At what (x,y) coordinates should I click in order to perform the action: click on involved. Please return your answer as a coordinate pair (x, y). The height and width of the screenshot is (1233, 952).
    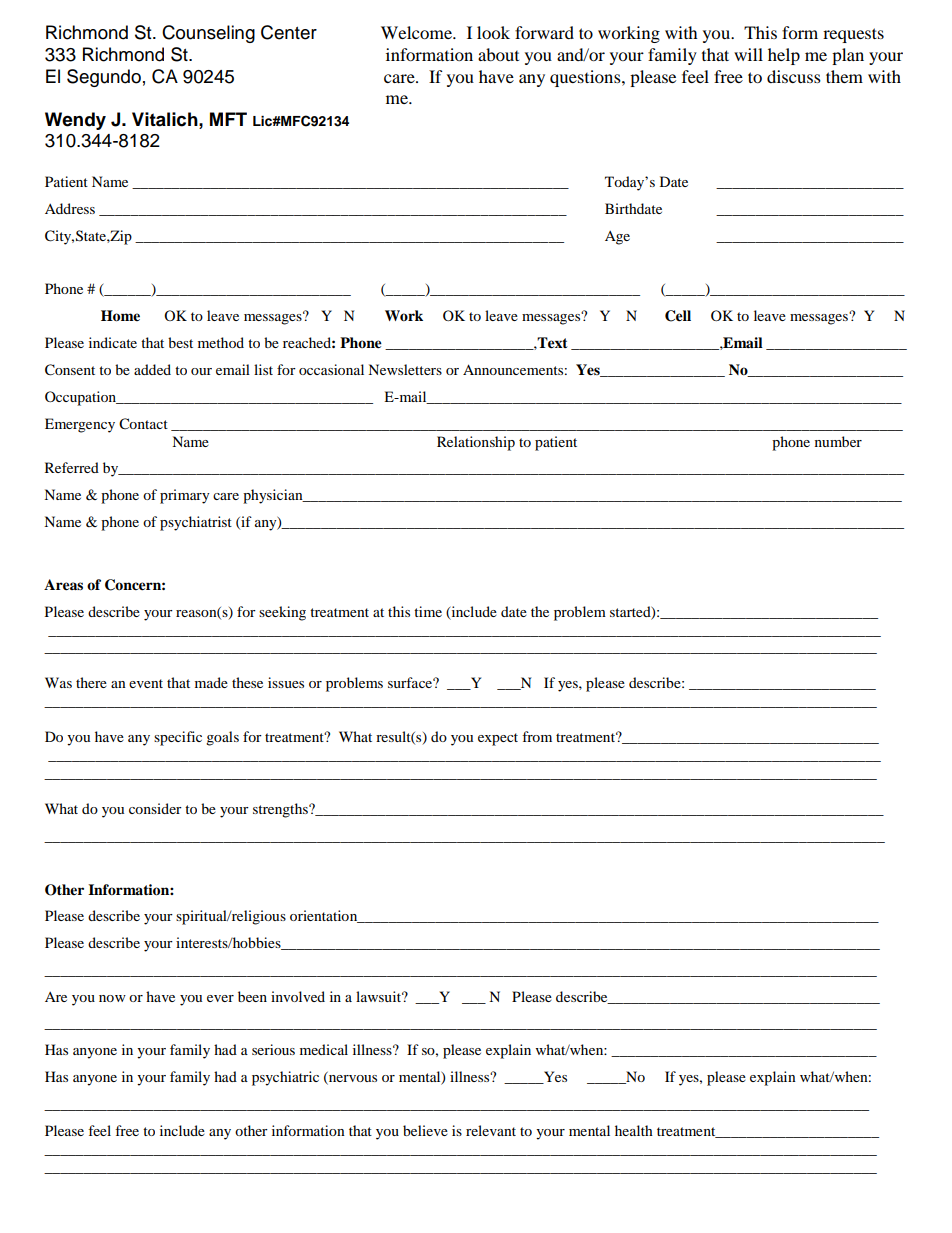
    Looking at the image, I should click on (298, 996).
